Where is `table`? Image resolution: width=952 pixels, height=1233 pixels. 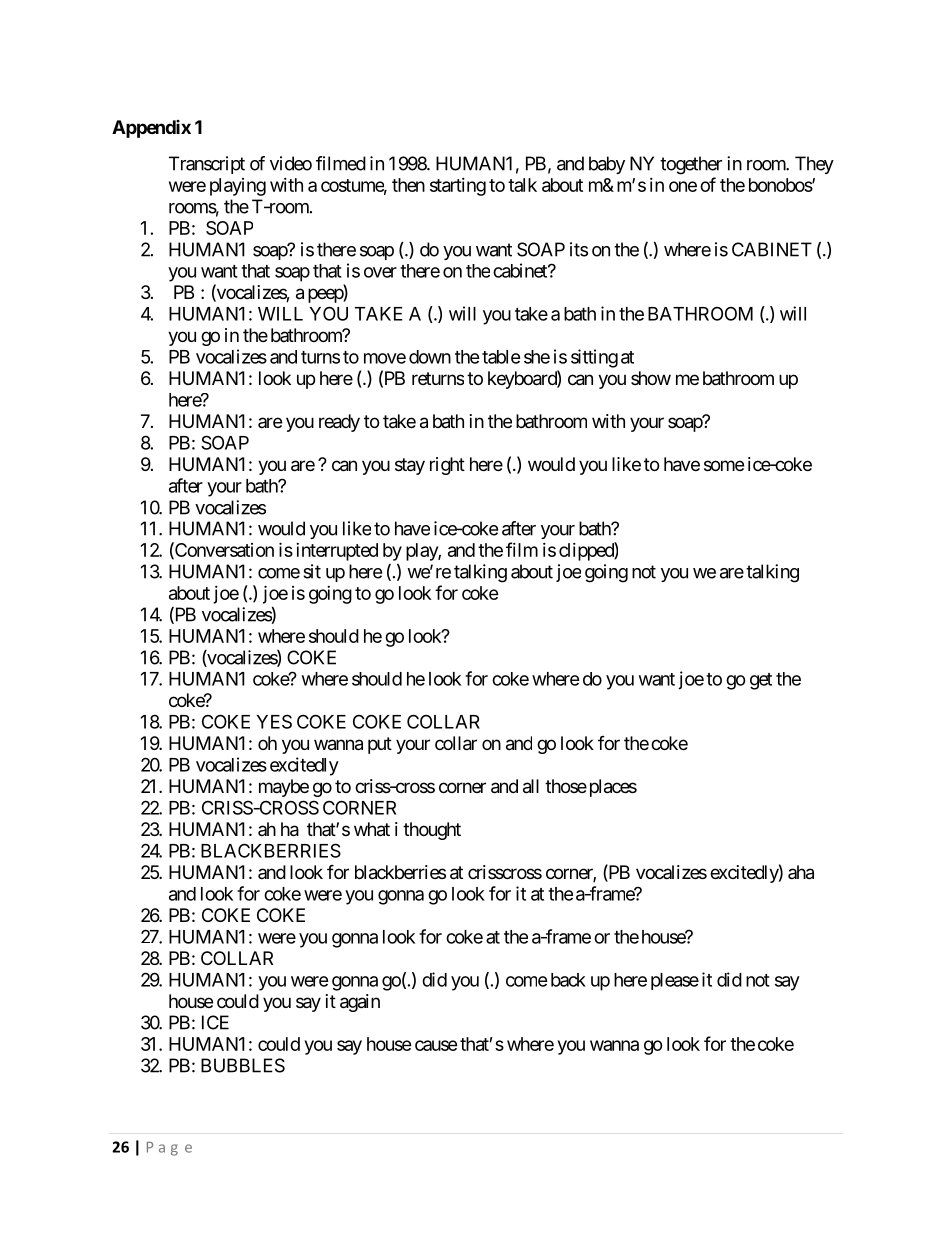 table is located at coordinates (501, 357).
